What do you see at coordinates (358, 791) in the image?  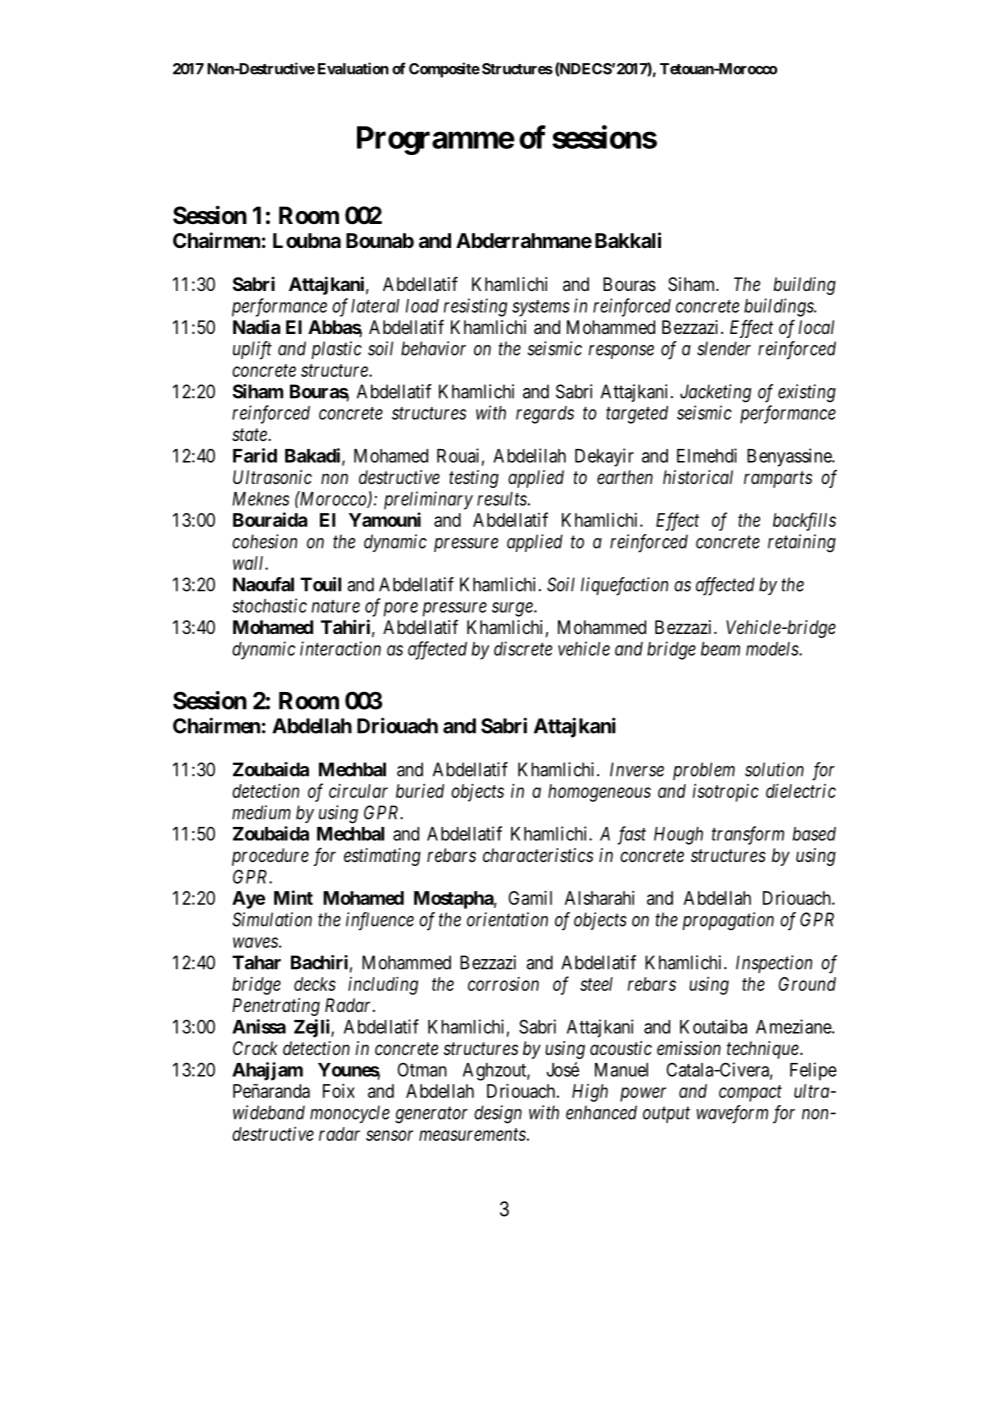 I see `circular` at bounding box center [358, 791].
